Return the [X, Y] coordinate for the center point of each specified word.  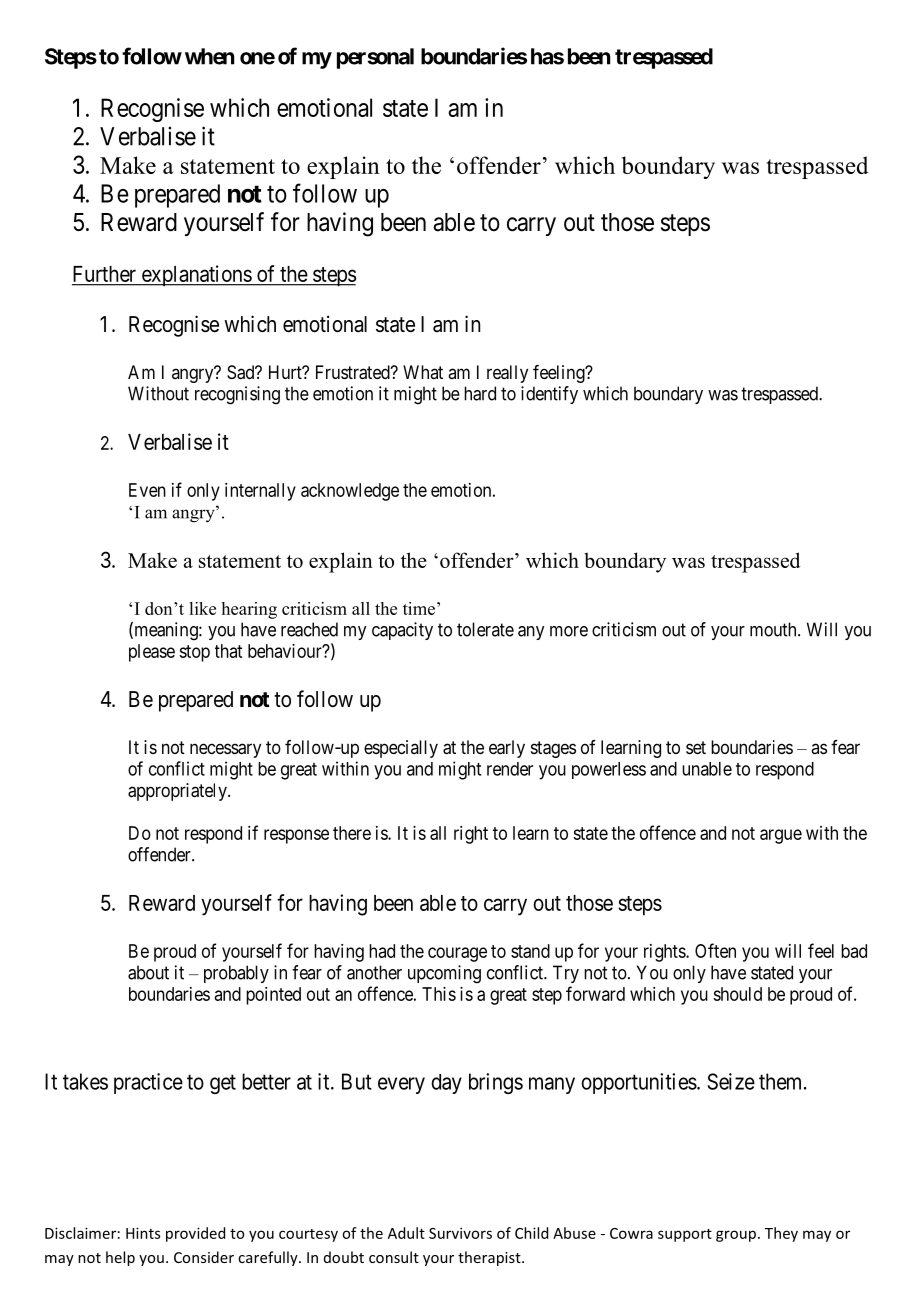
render [510, 769]
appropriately [178, 792]
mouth [774, 629]
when [210, 56]
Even [147, 490]
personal [375, 58]
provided [195, 1234]
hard [480, 393]
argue [781, 836]
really [507, 374]
